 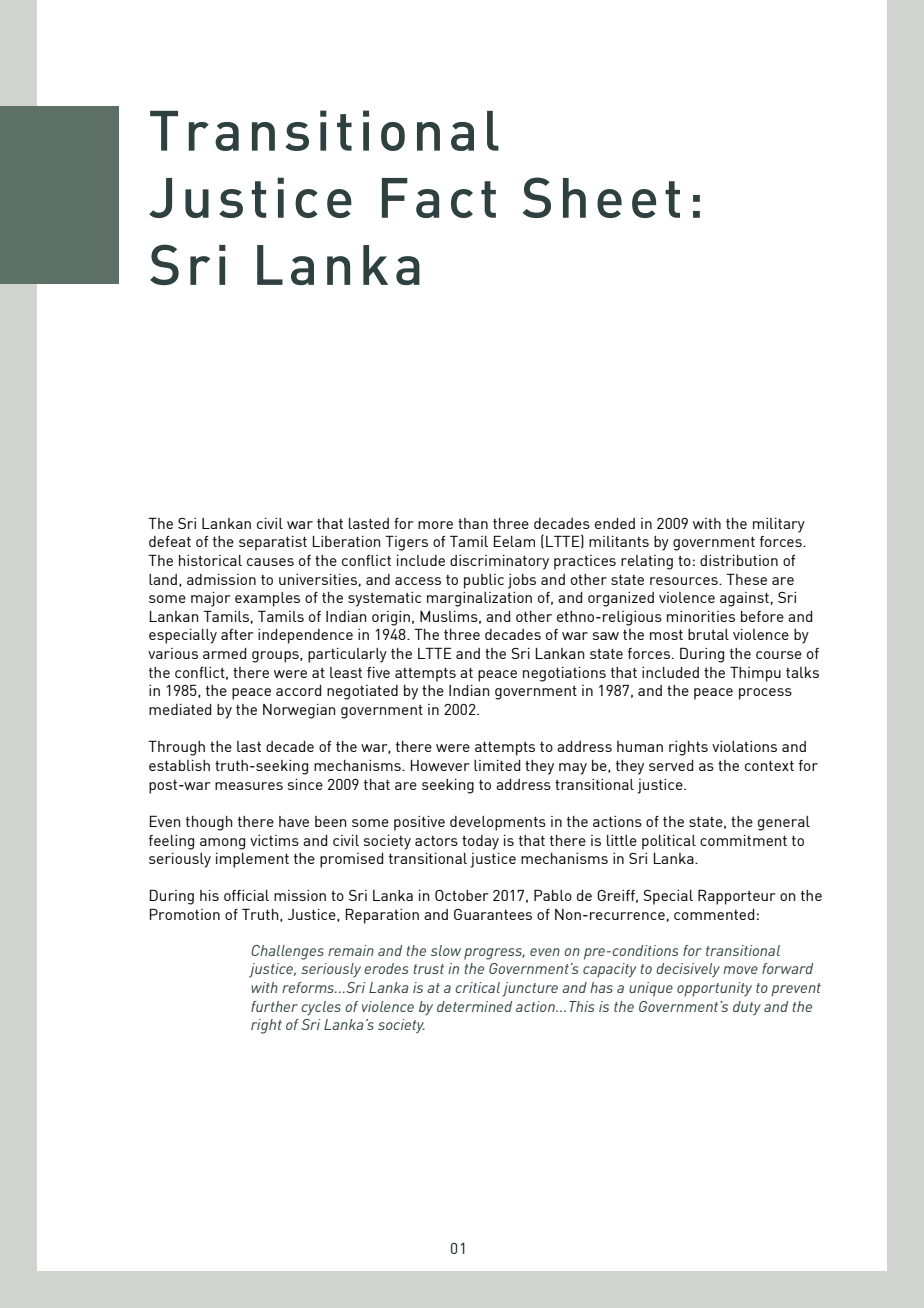 I want to click on Fact, so click(x=439, y=198).
